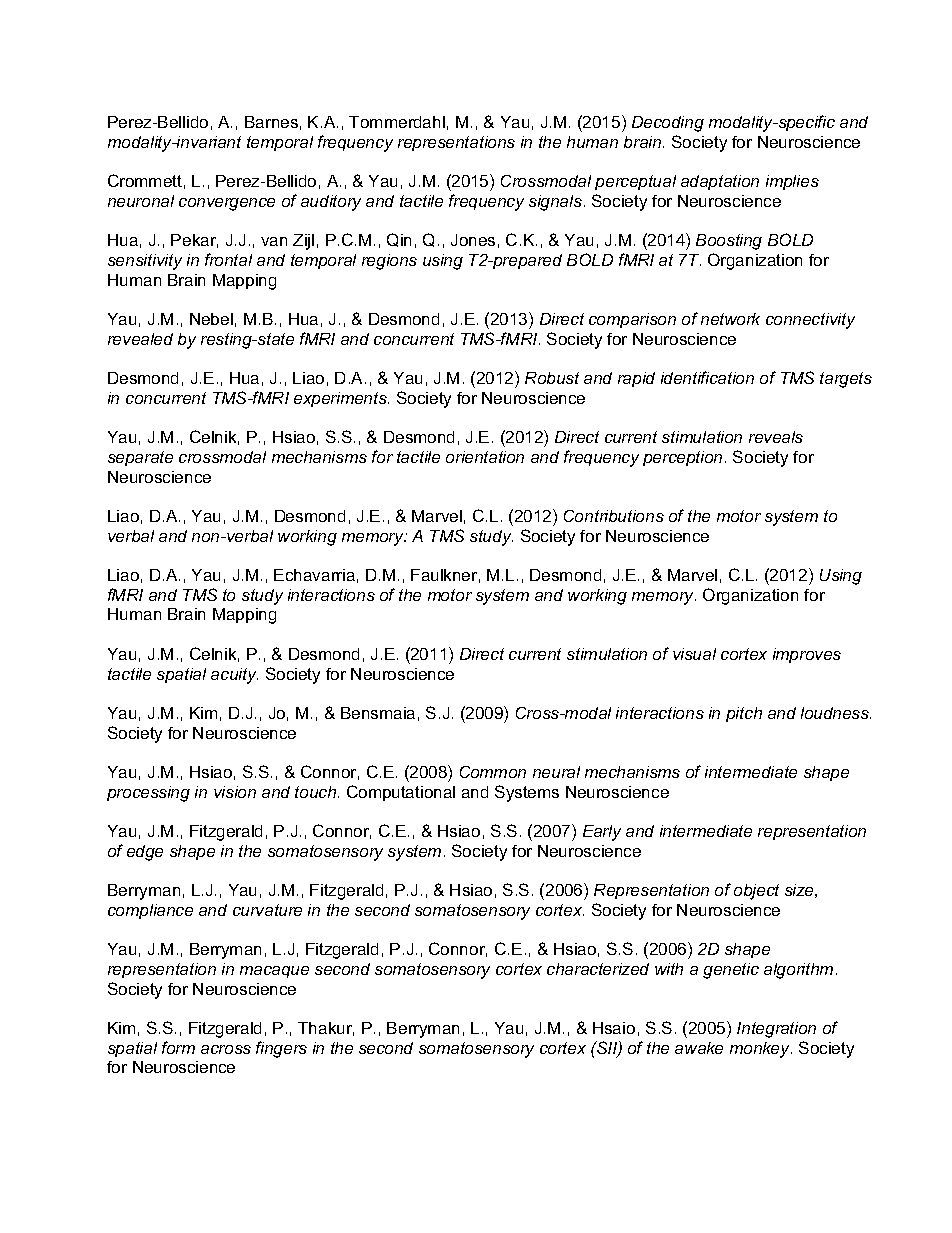 The height and width of the document is (1233, 952). Describe the element at coordinates (178, 1047) in the document. I see `form` at that location.
